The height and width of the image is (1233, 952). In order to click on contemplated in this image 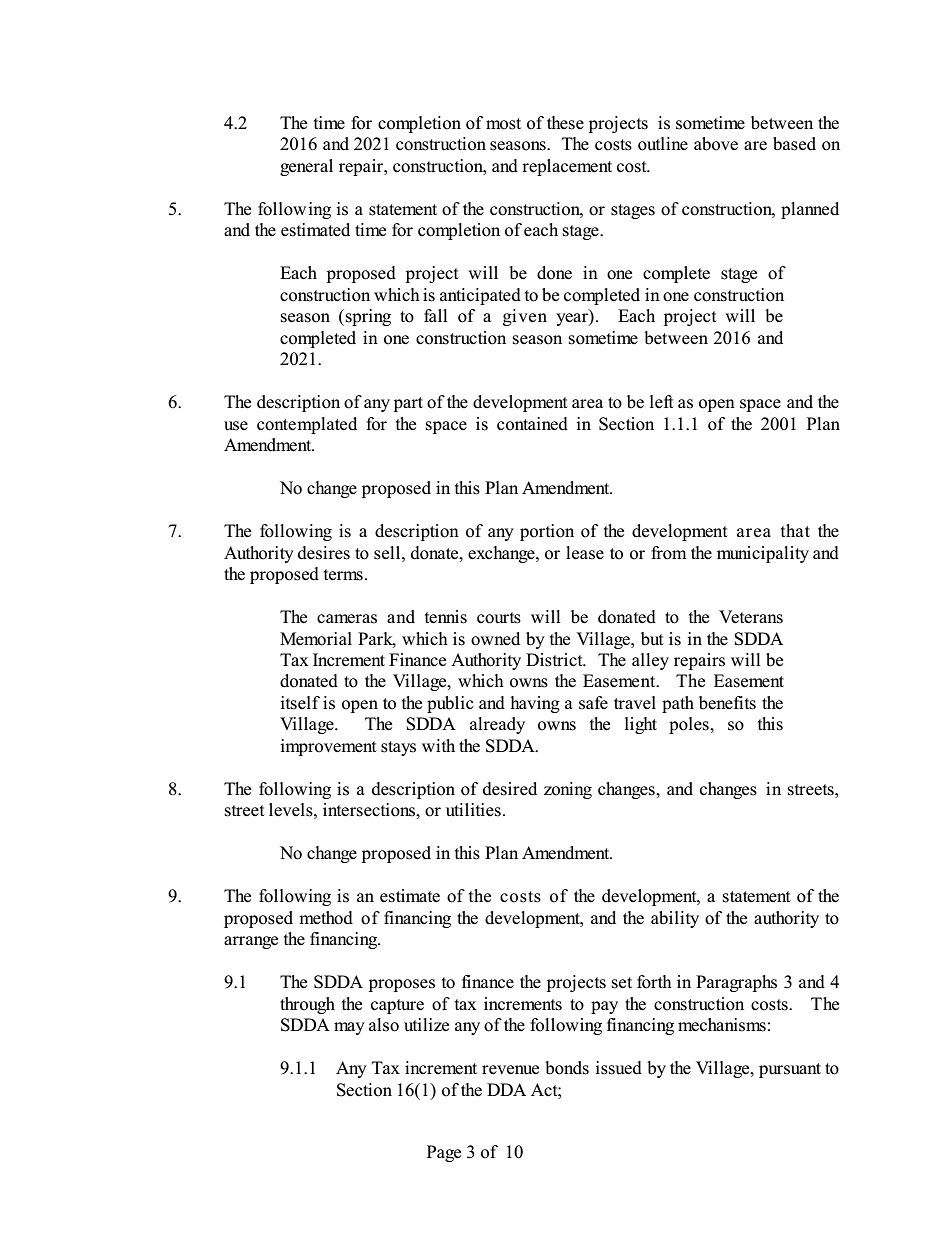, I will do `click(307, 425)`.
